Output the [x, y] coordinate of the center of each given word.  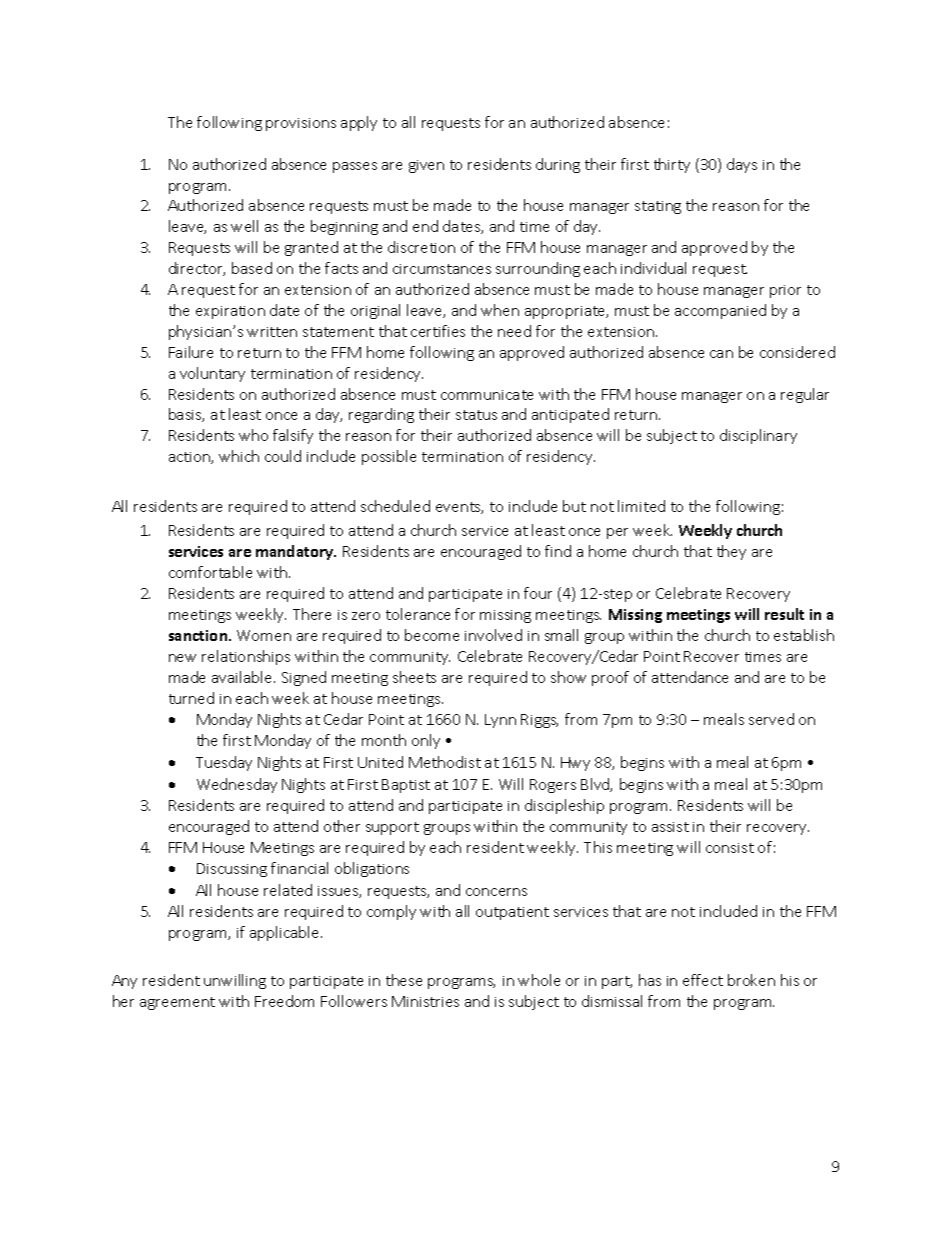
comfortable [210, 572]
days [742, 165]
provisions [301, 124]
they [731, 552]
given [426, 166]
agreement [177, 1003]
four [538, 593]
